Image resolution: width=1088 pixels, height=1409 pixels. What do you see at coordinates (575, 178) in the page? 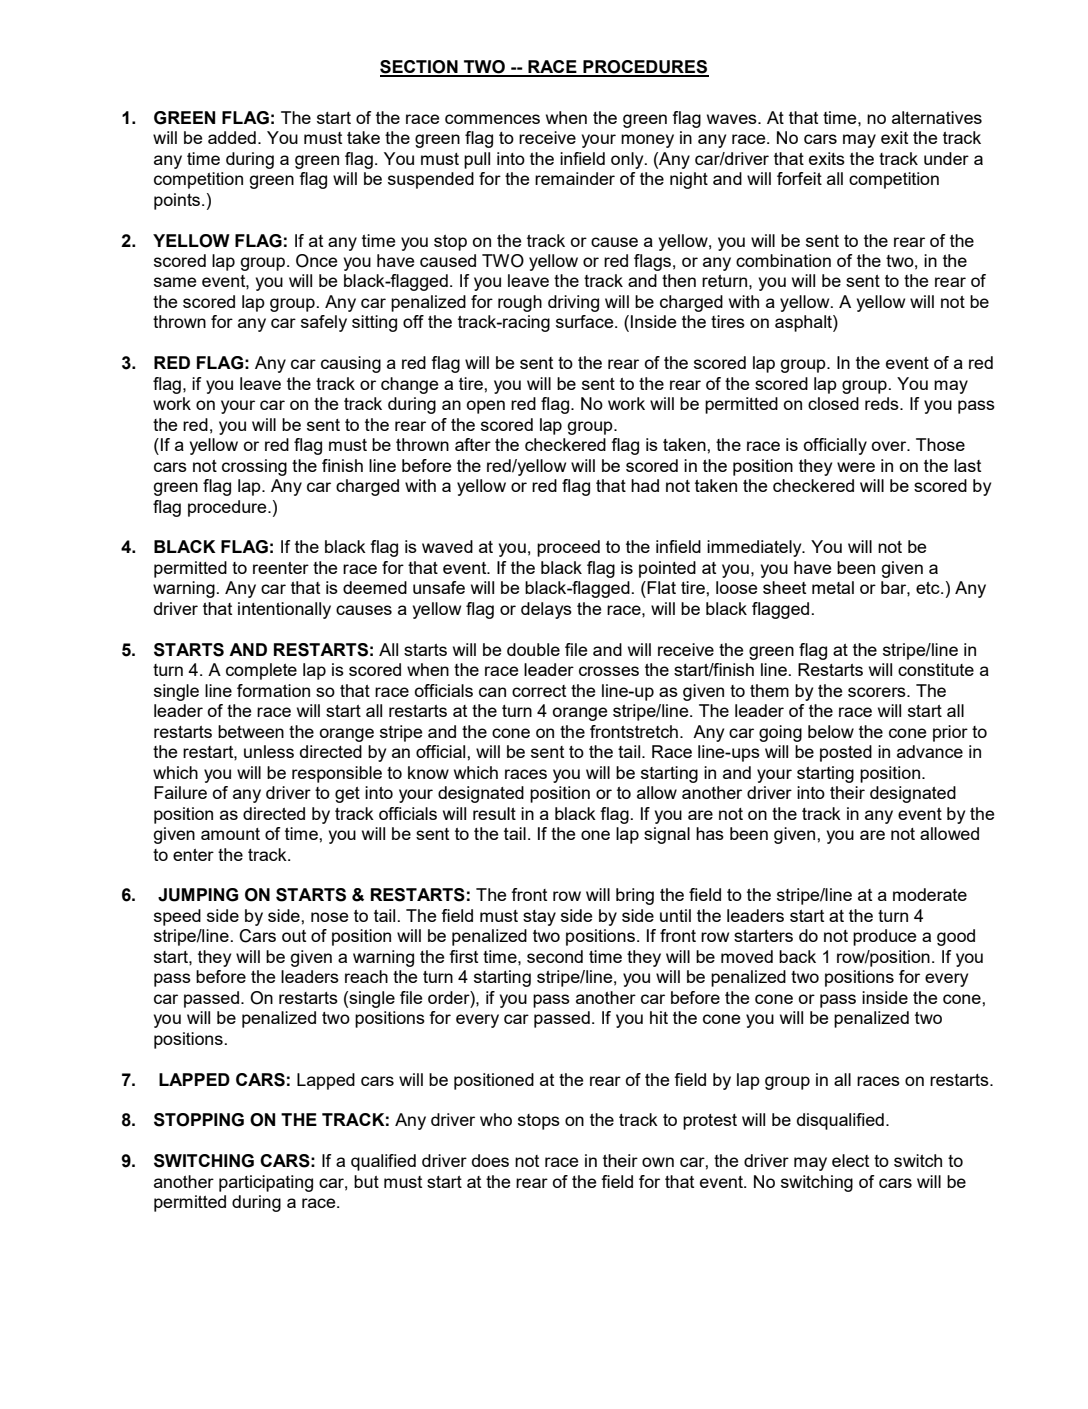
I see `remainder` at bounding box center [575, 178].
